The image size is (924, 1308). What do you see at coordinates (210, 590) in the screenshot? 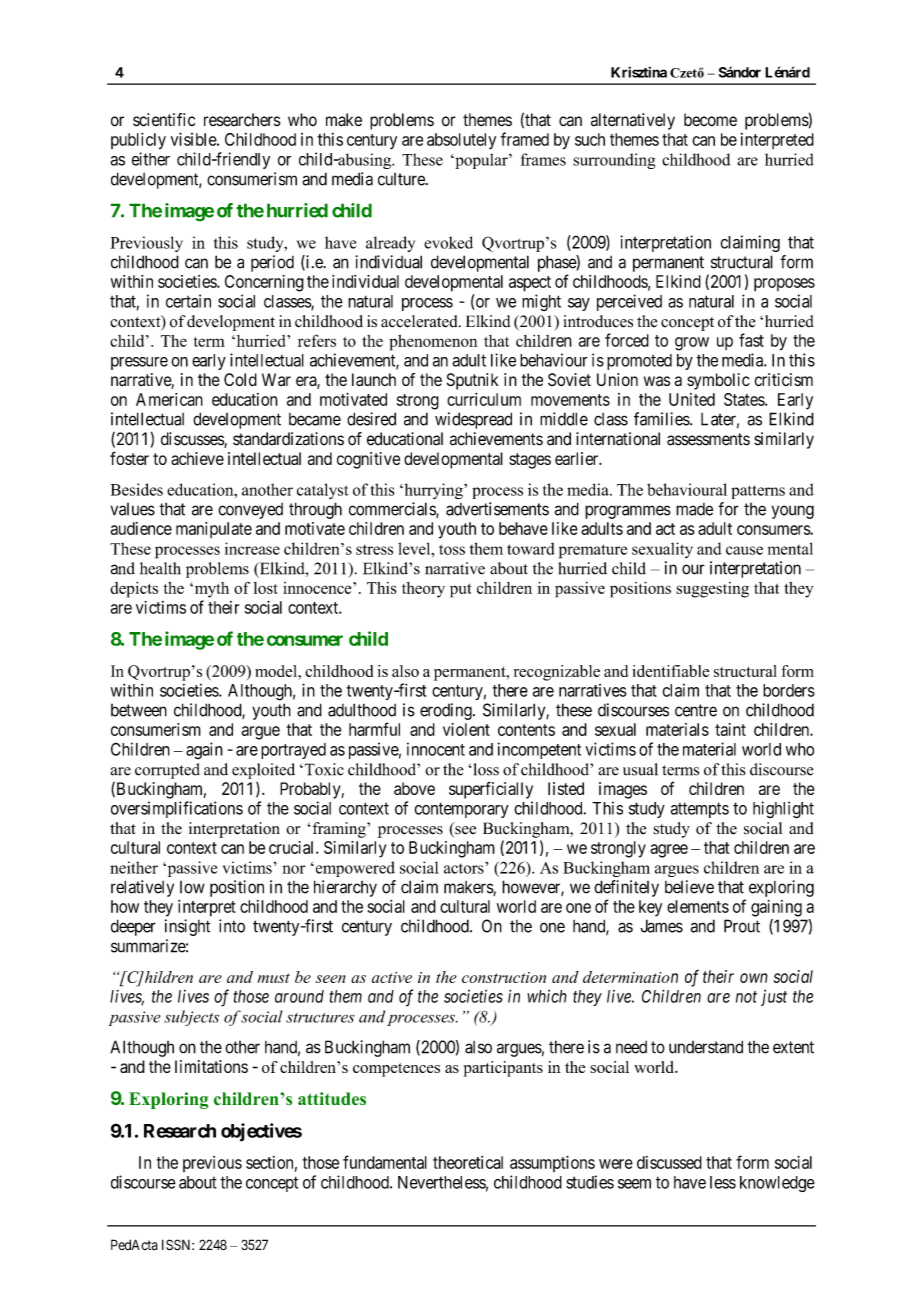
I see `myth` at bounding box center [210, 590].
